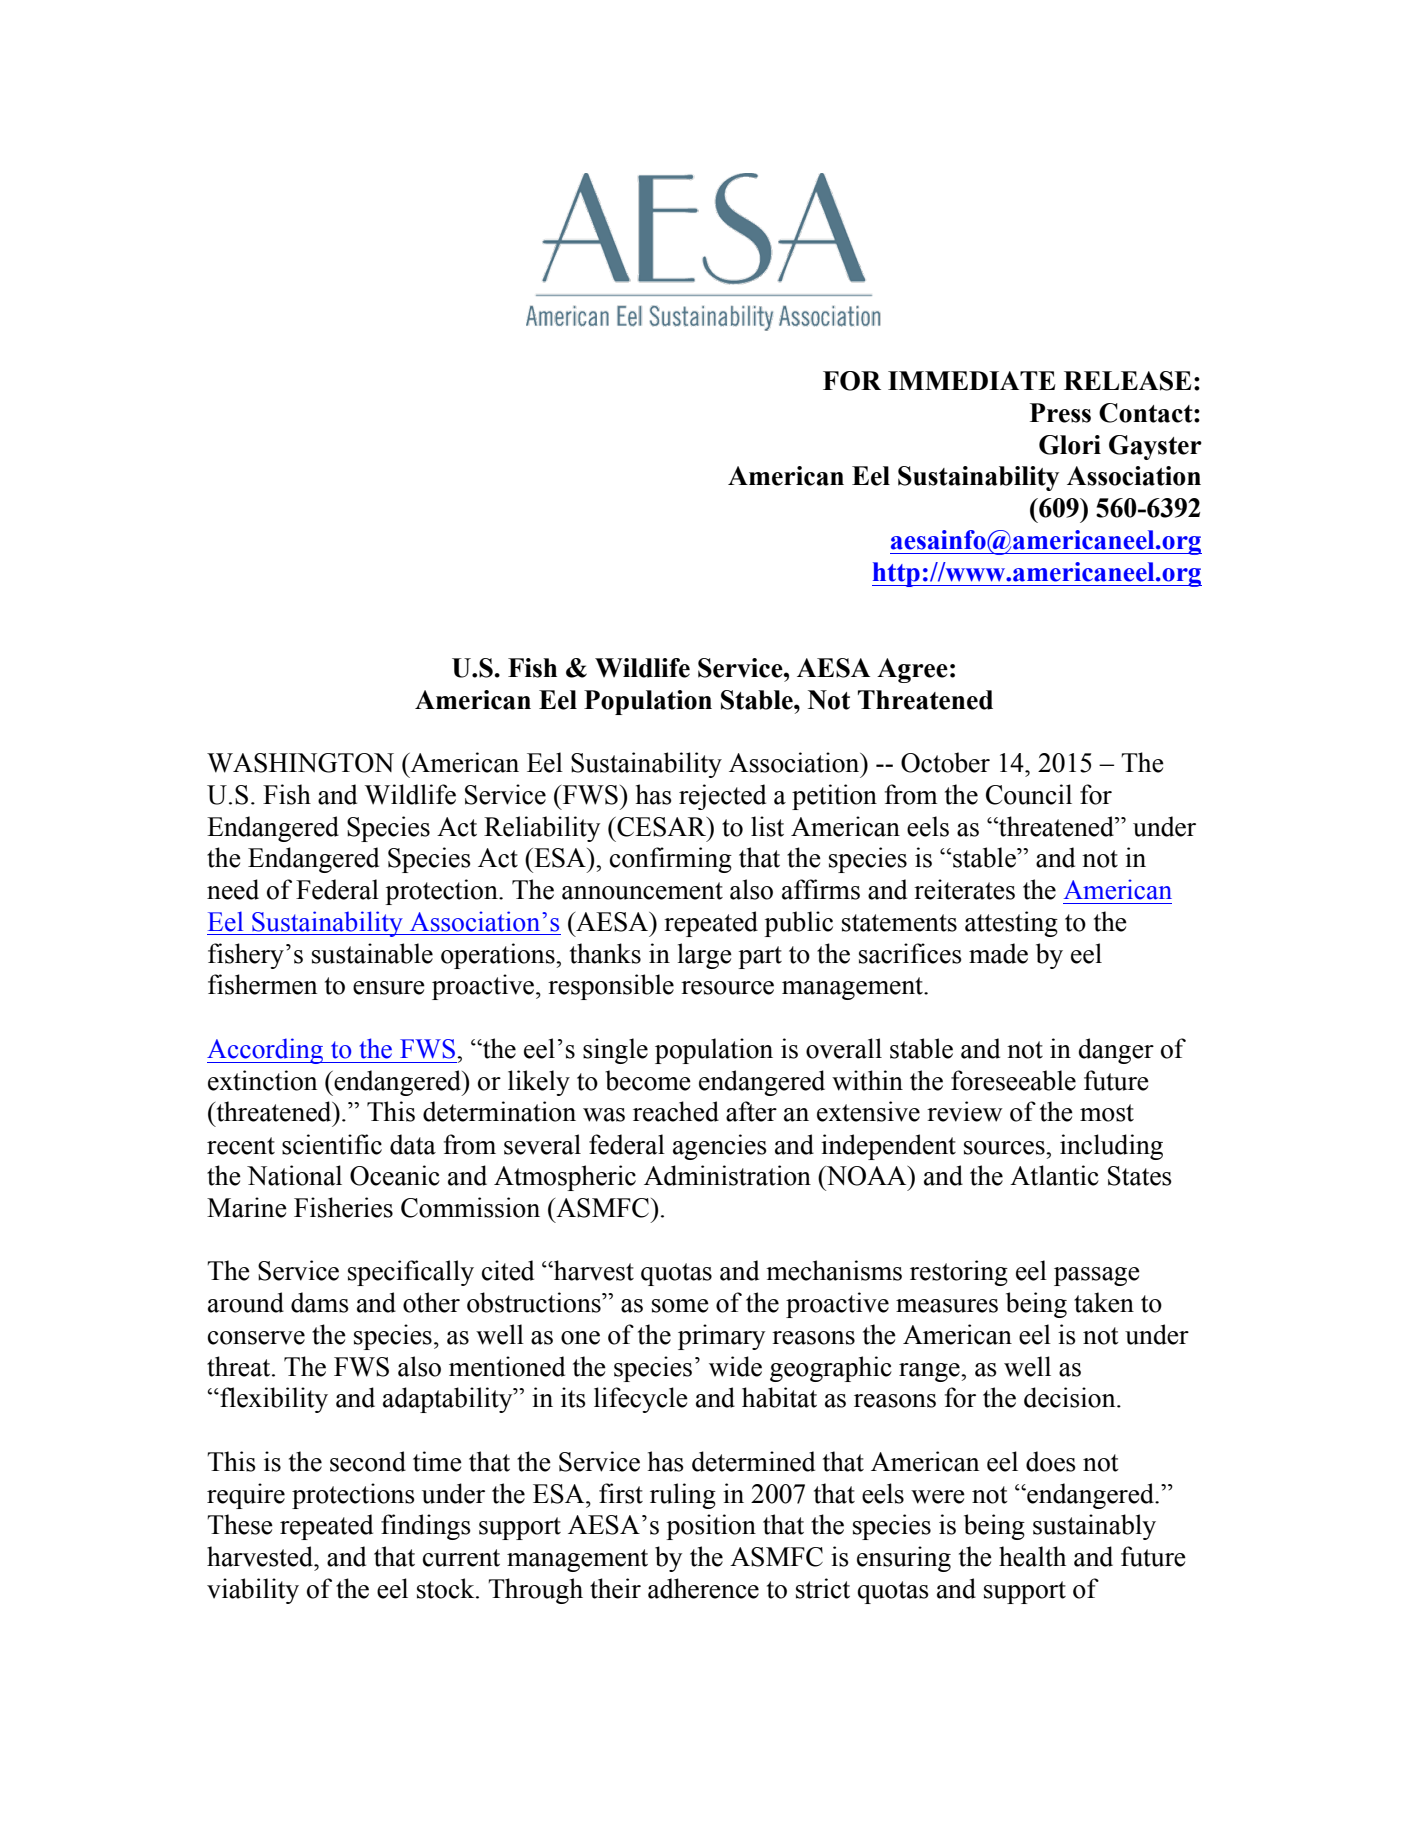 The width and height of the document is (1409, 1824). Describe the element at coordinates (998, 953) in the document. I see `made` at that location.
